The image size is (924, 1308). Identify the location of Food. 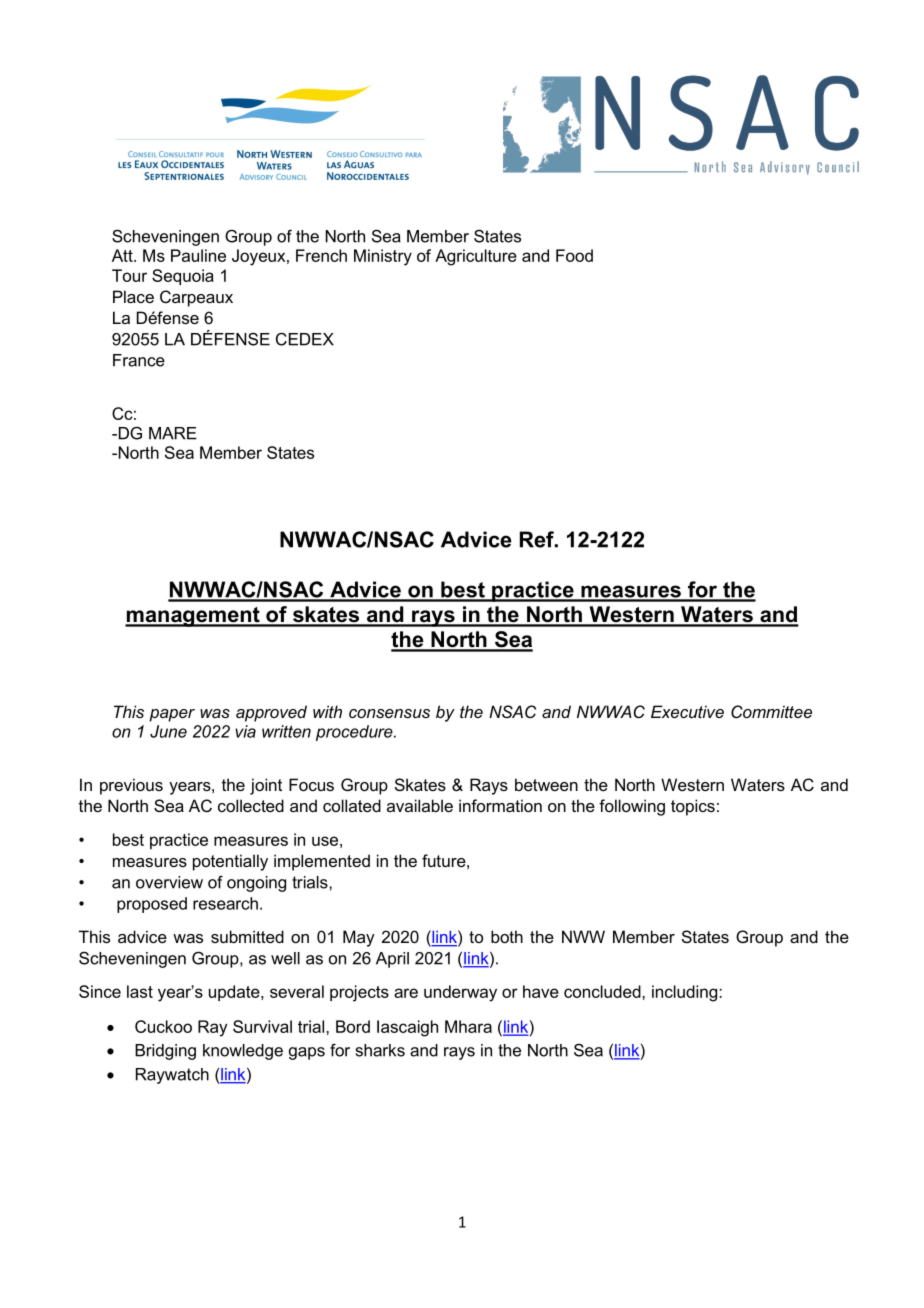
(574, 255).
